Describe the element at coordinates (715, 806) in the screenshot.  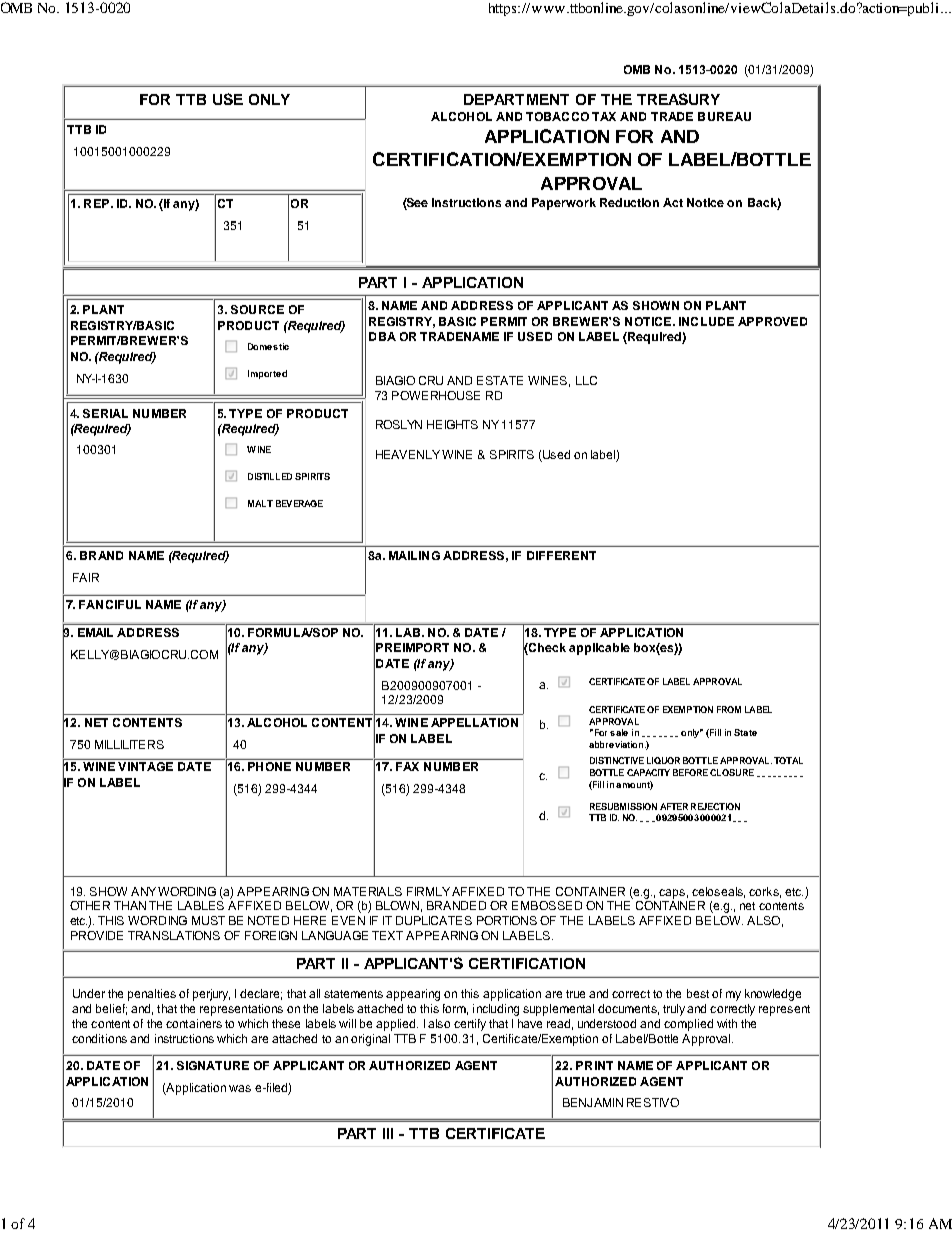
I see `REJECTION` at that location.
